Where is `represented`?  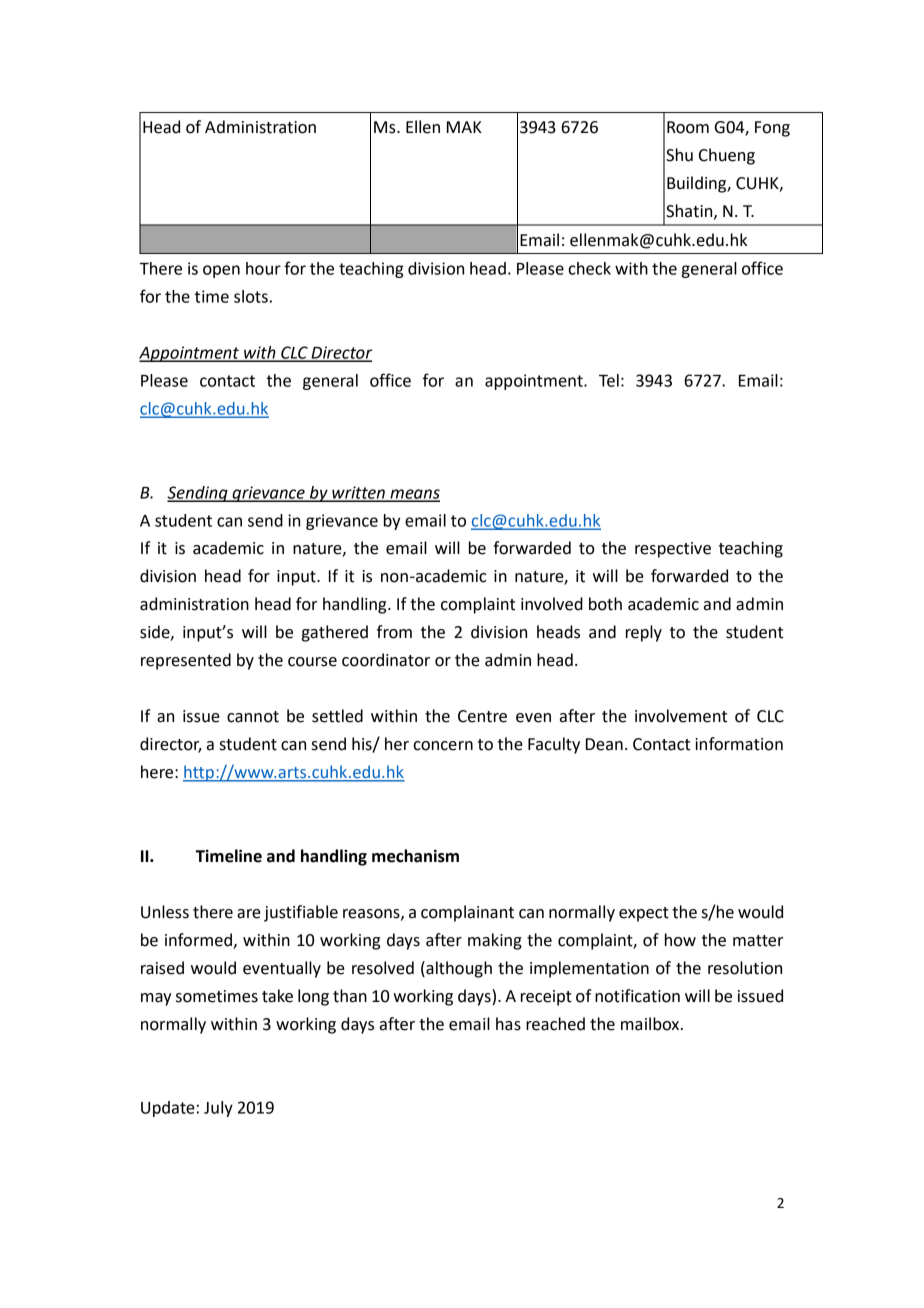 represented is located at coordinates (186, 661).
